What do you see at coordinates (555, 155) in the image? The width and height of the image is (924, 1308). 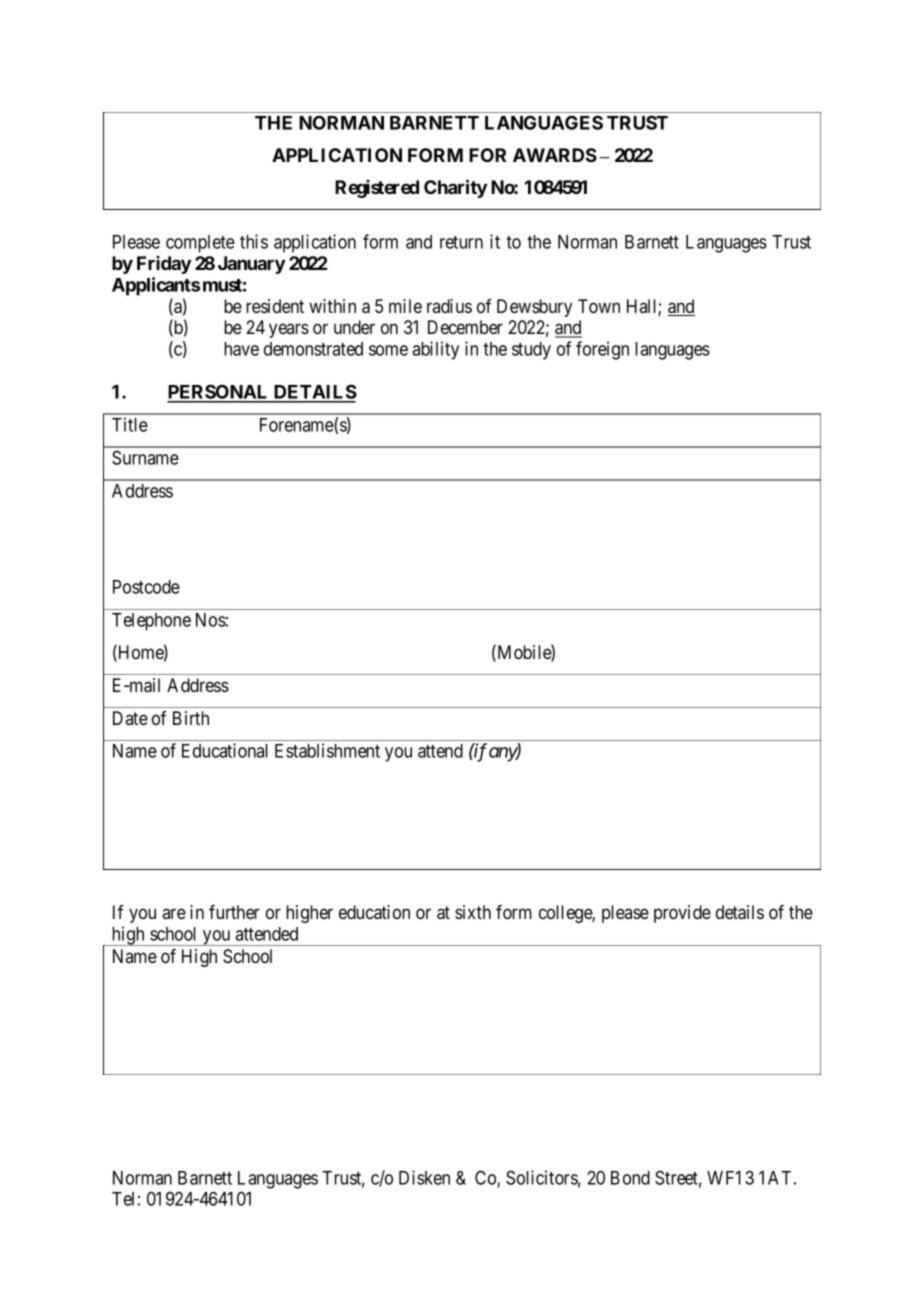 I see `AWARDS` at bounding box center [555, 155].
